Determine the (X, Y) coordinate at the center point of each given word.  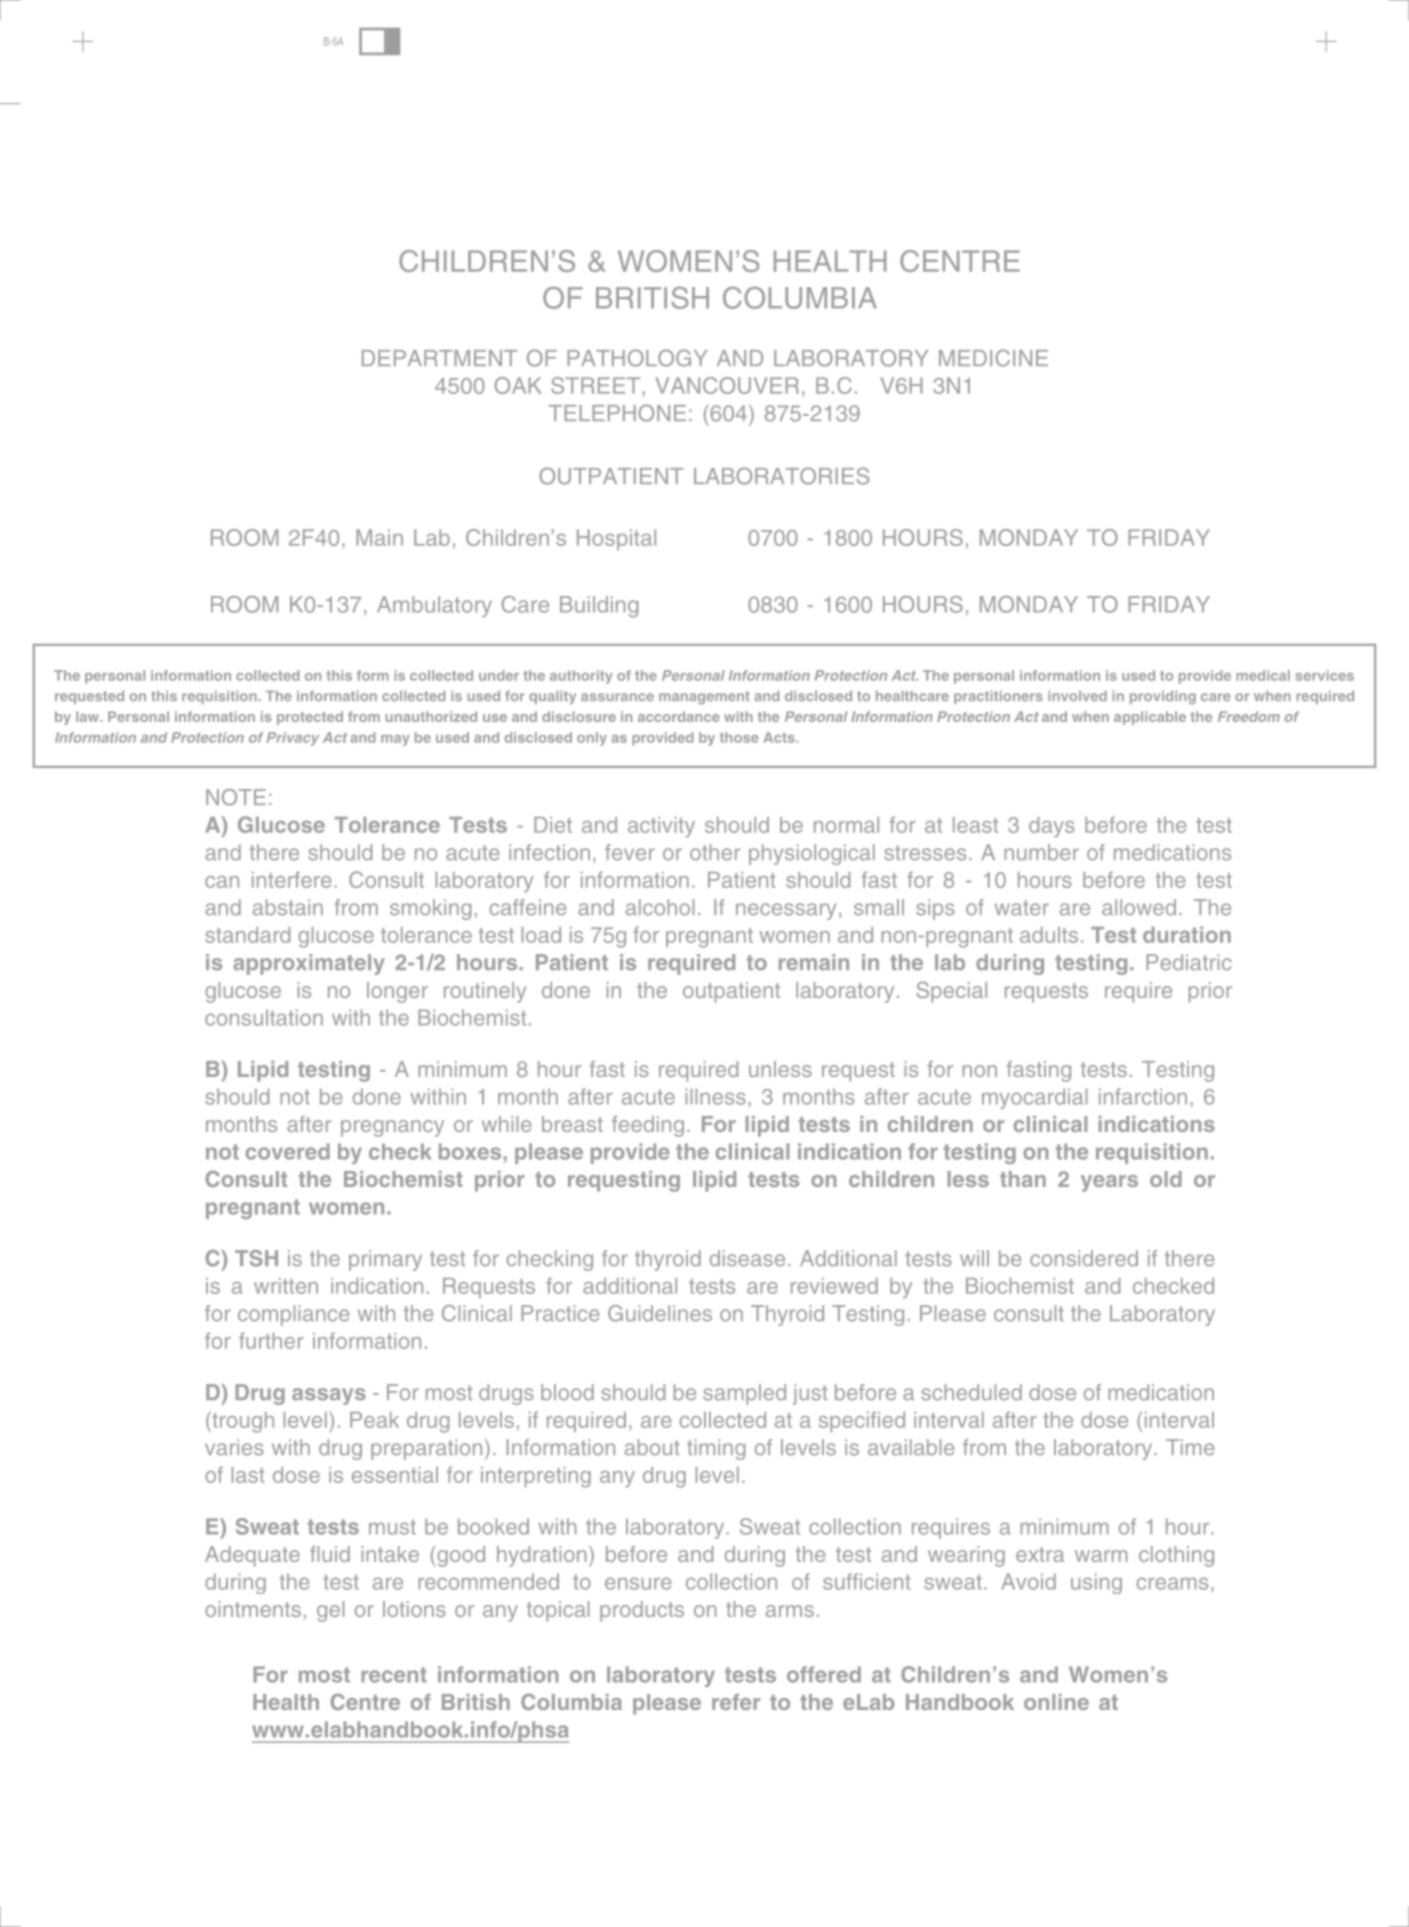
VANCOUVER (727, 385)
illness (715, 1096)
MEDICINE (993, 358)
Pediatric (1189, 962)
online (1056, 1702)
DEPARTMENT (439, 358)
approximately (309, 964)
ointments (253, 1609)
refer (736, 1702)
